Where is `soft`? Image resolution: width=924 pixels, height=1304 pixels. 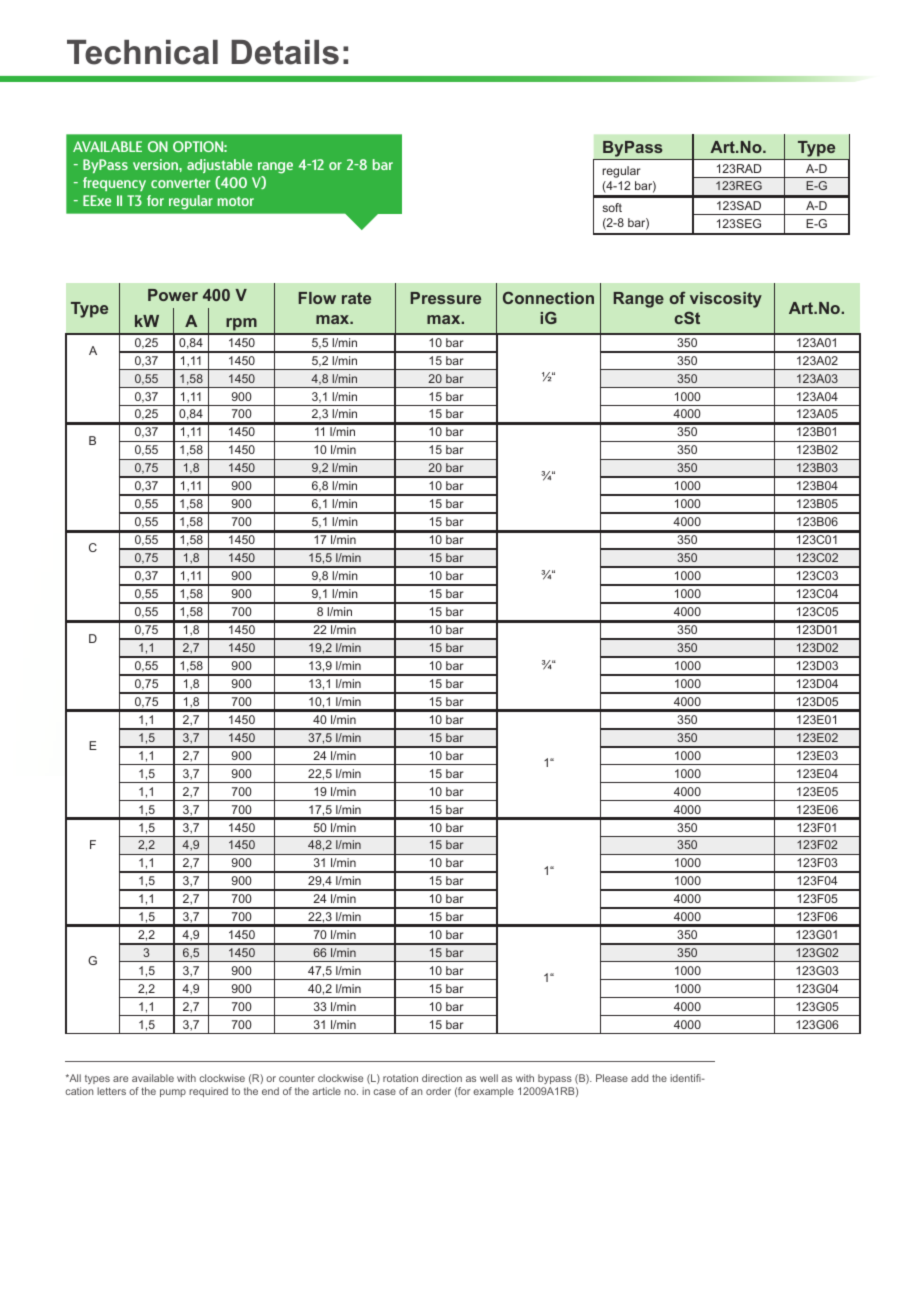
soft is located at coordinates (612, 207).
